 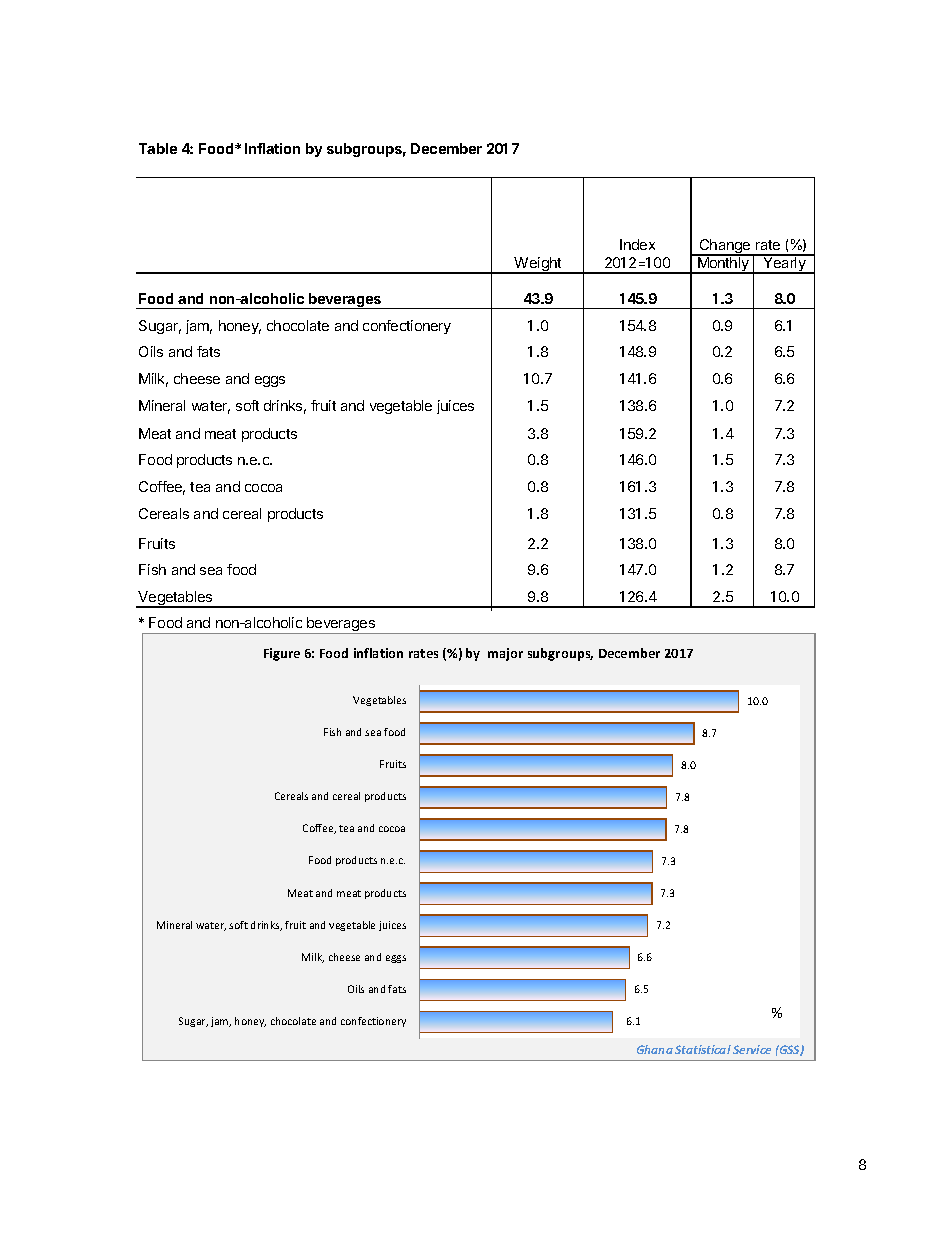 What do you see at coordinates (725, 247) in the screenshot?
I see `Change` at bounding box center [725, 247].
